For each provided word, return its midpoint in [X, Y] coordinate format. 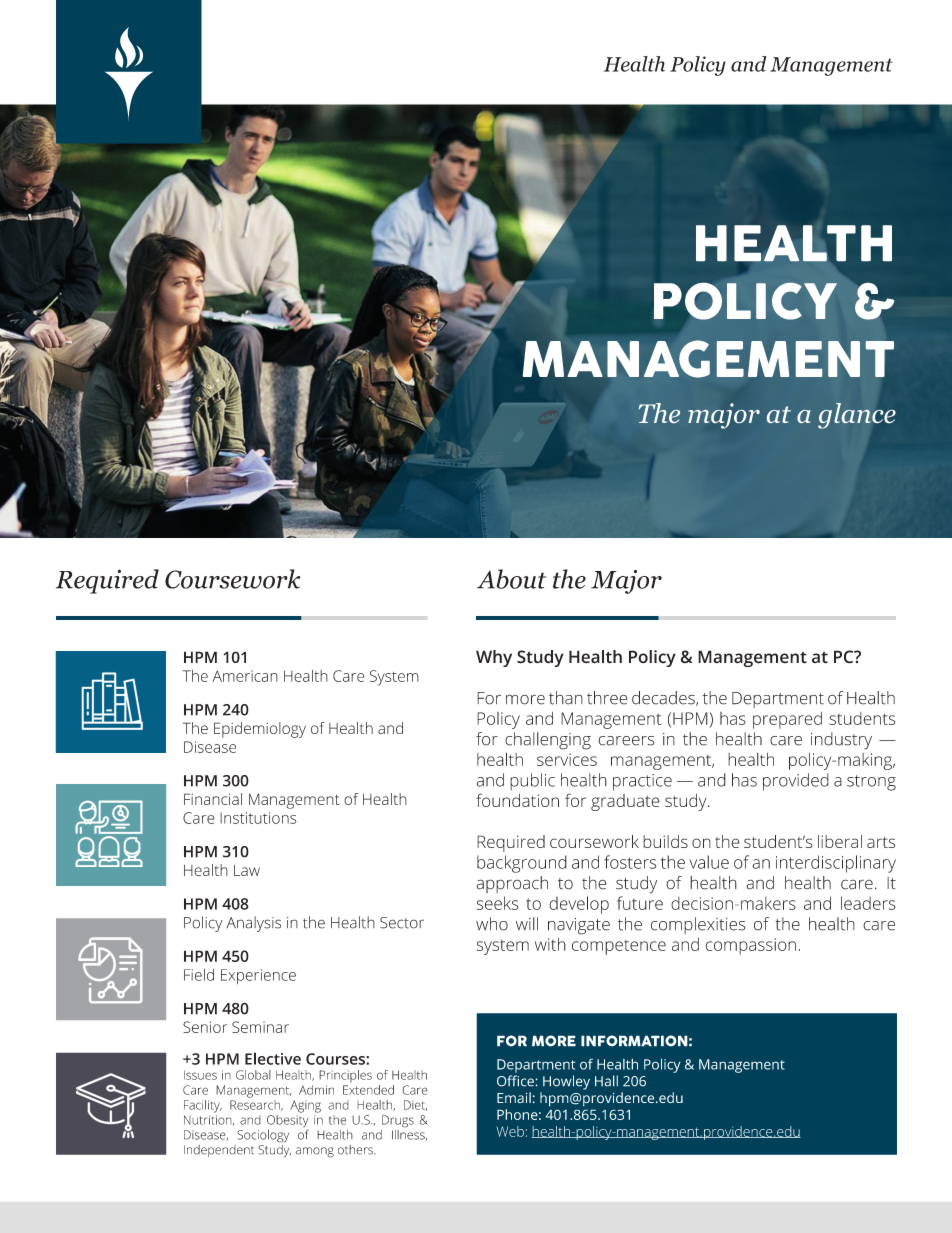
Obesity [287, 1120]
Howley [566, 1082]
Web [510, 1131]
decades [664, 698]
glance [857, 416]
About [511, 579]
